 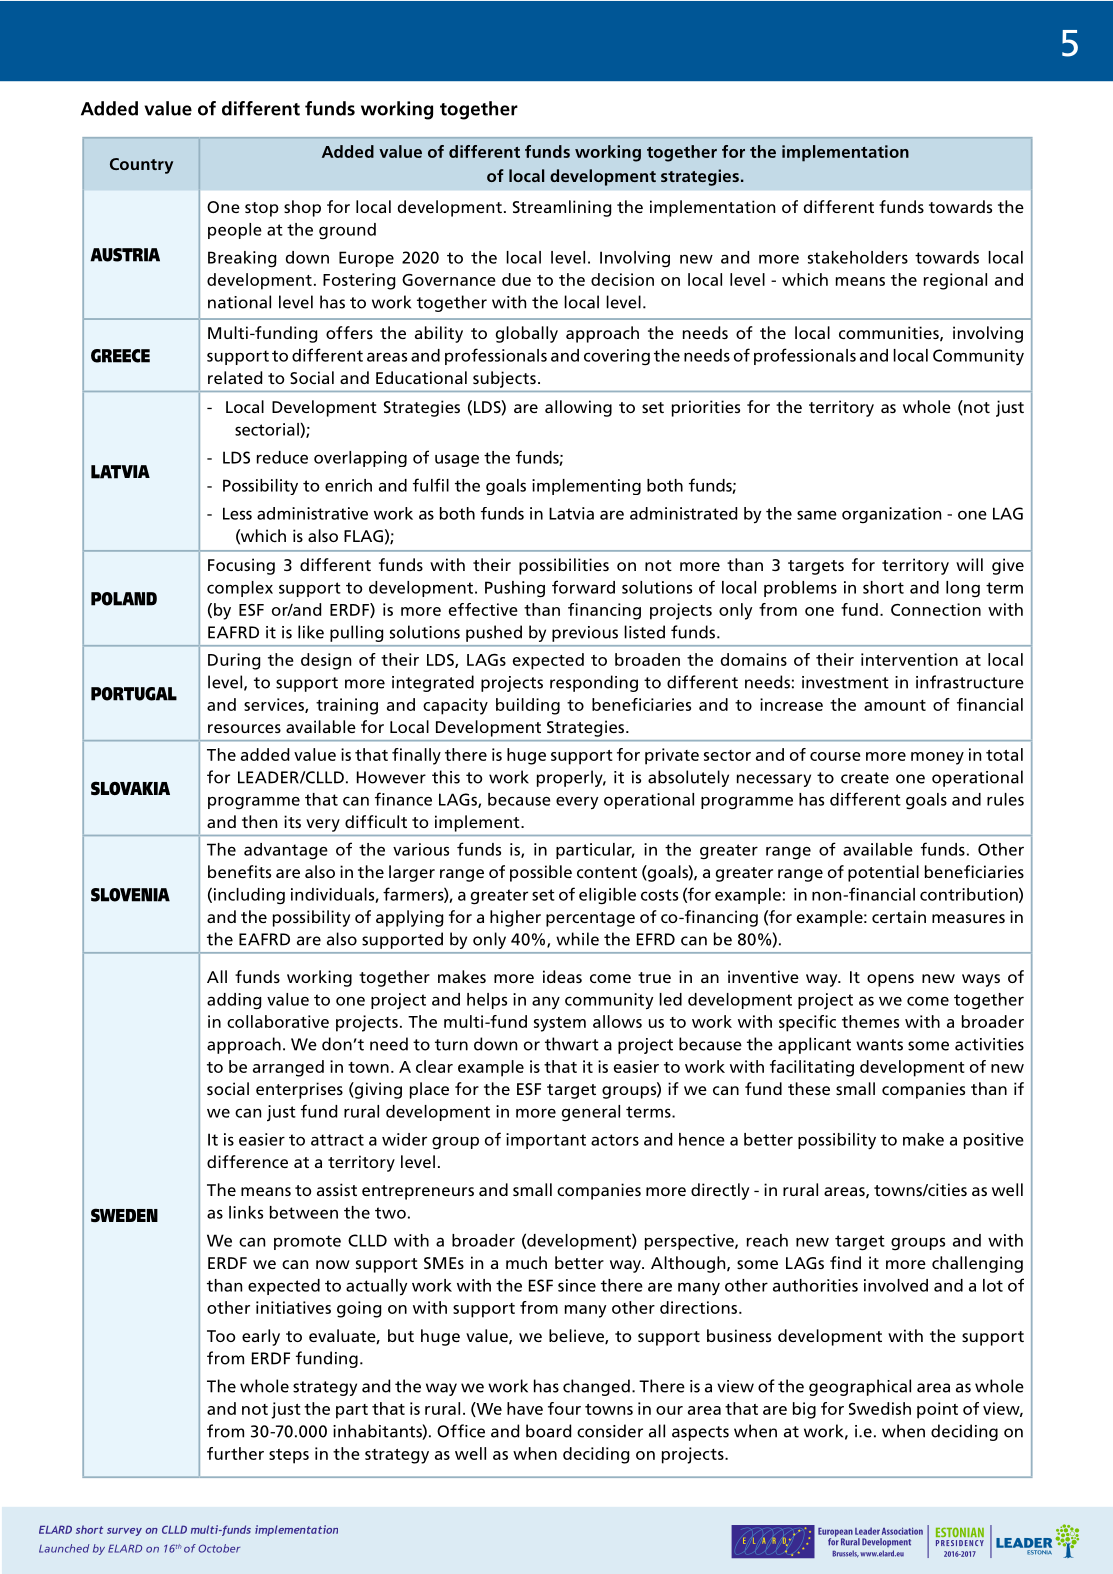 I want to click on wants, so click(x=879, y=1045).
